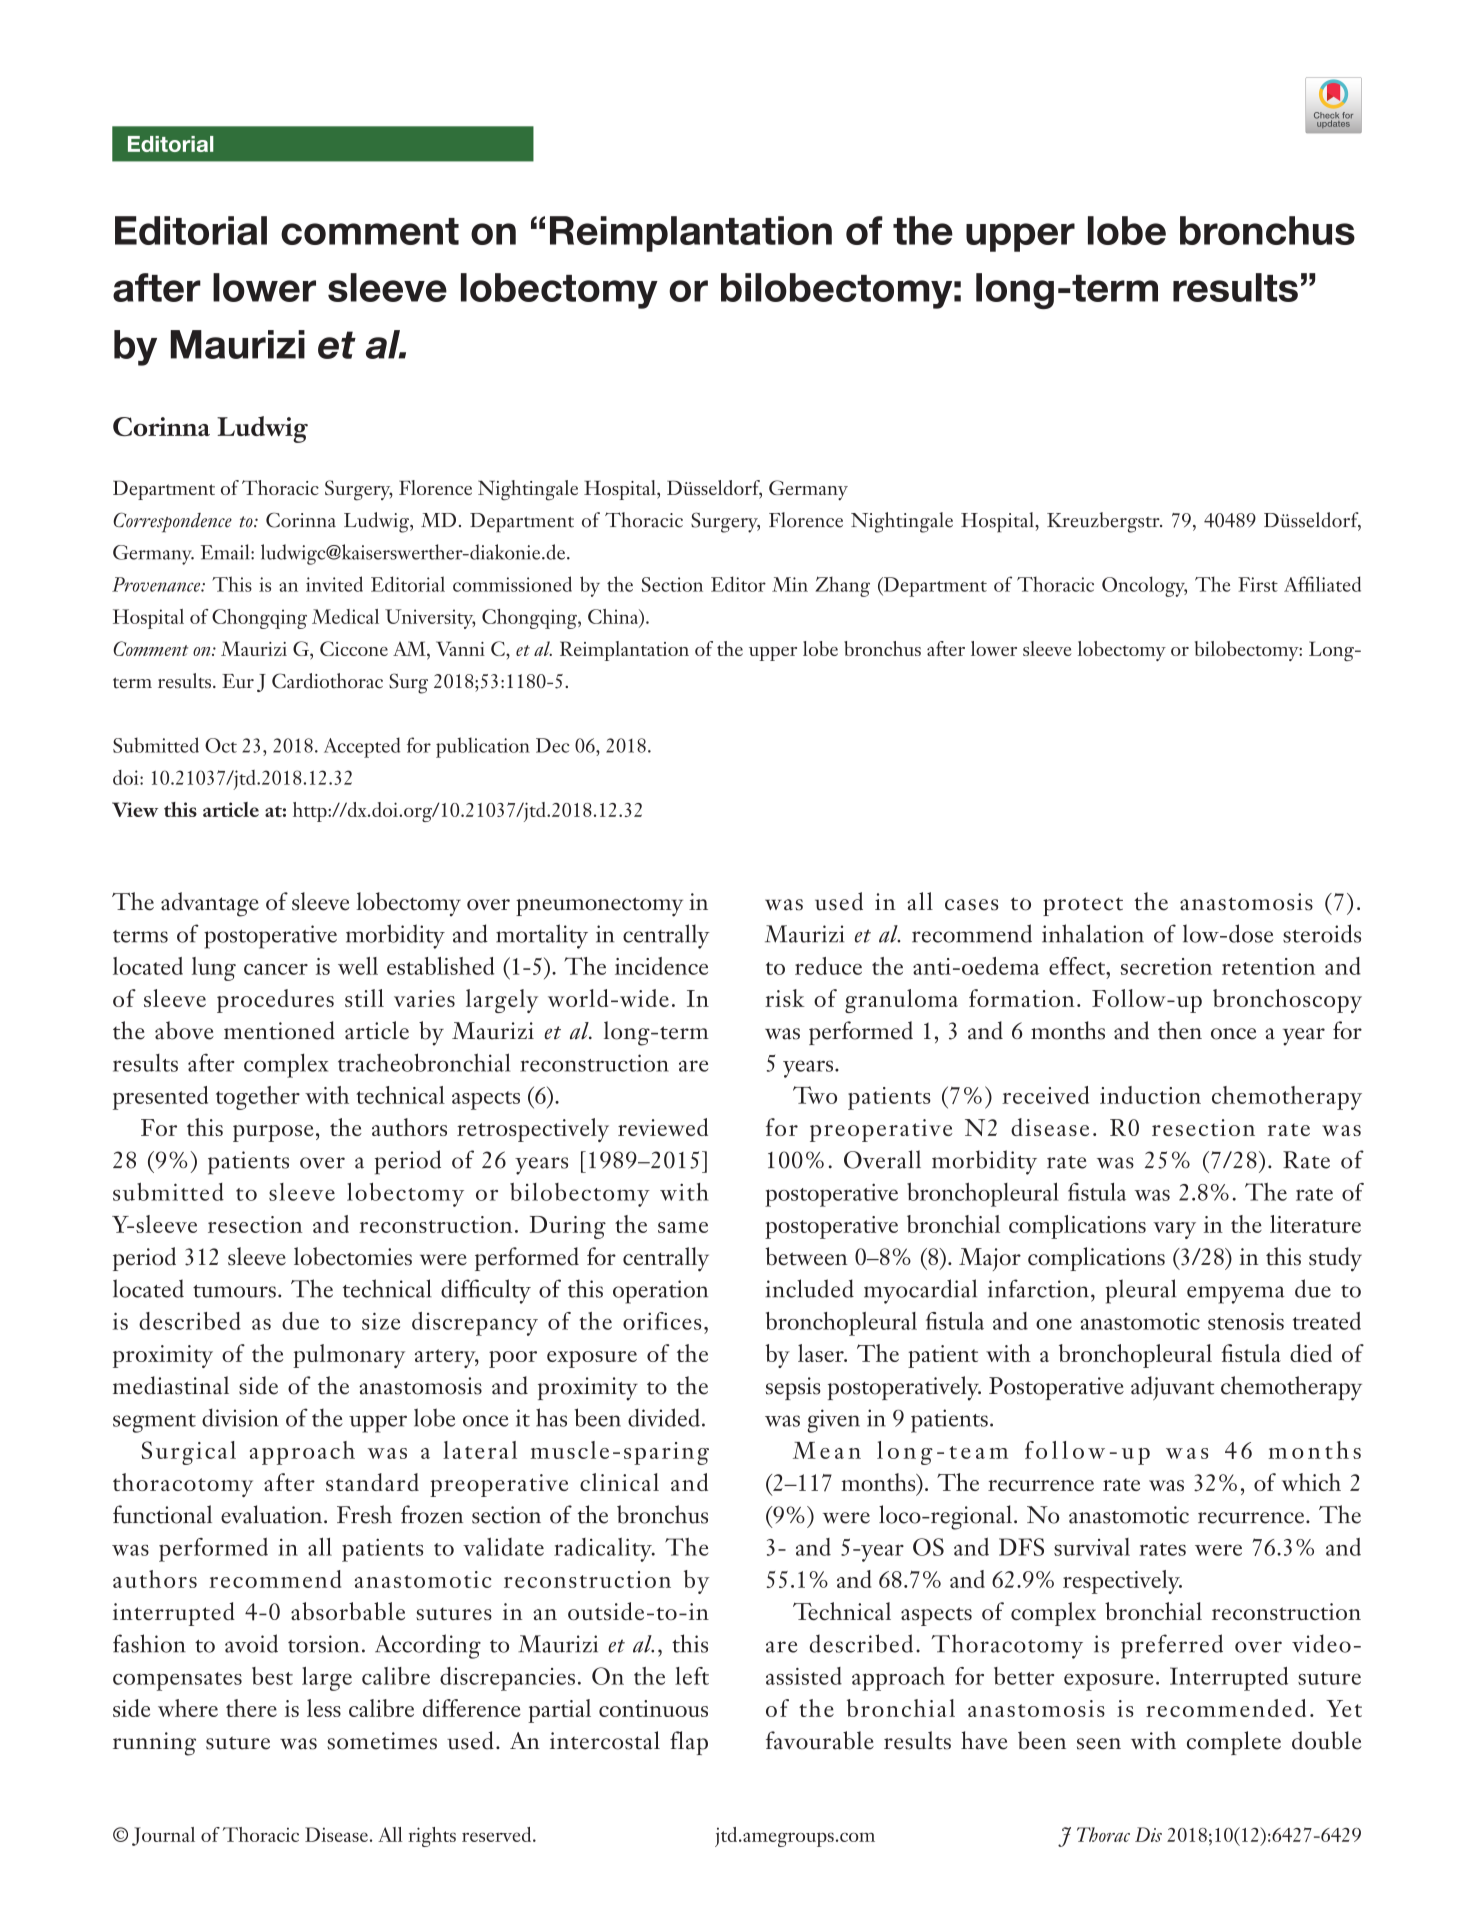 The width and height of the document is (1474, 1930). What do you see at coordinates (273, 1514) in the document?
I see `evaluation` at bounding box center [273, 1514].
